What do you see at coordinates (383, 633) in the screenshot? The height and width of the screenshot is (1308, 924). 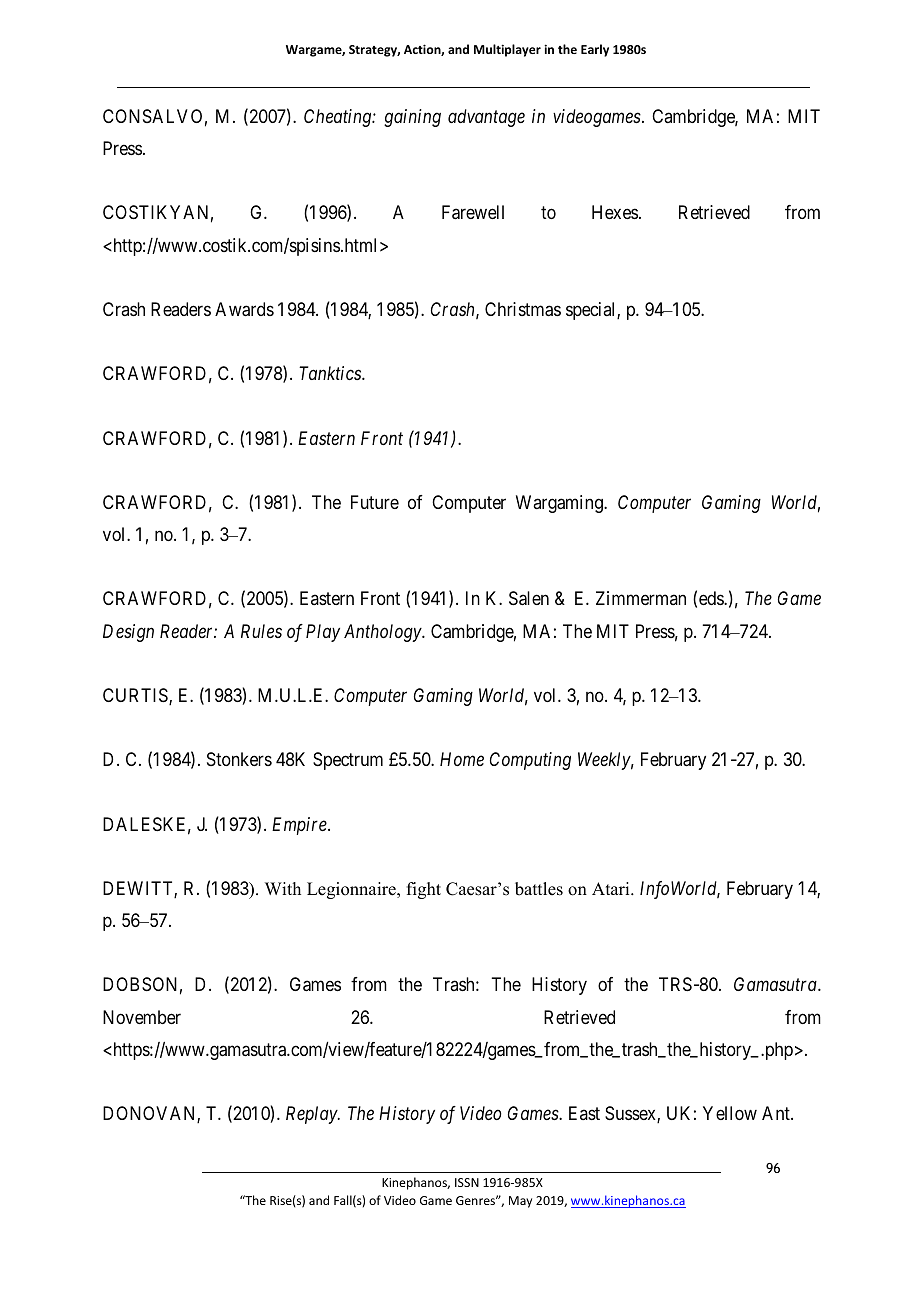 I see `Anthology` at bounding box center [383, 633].
